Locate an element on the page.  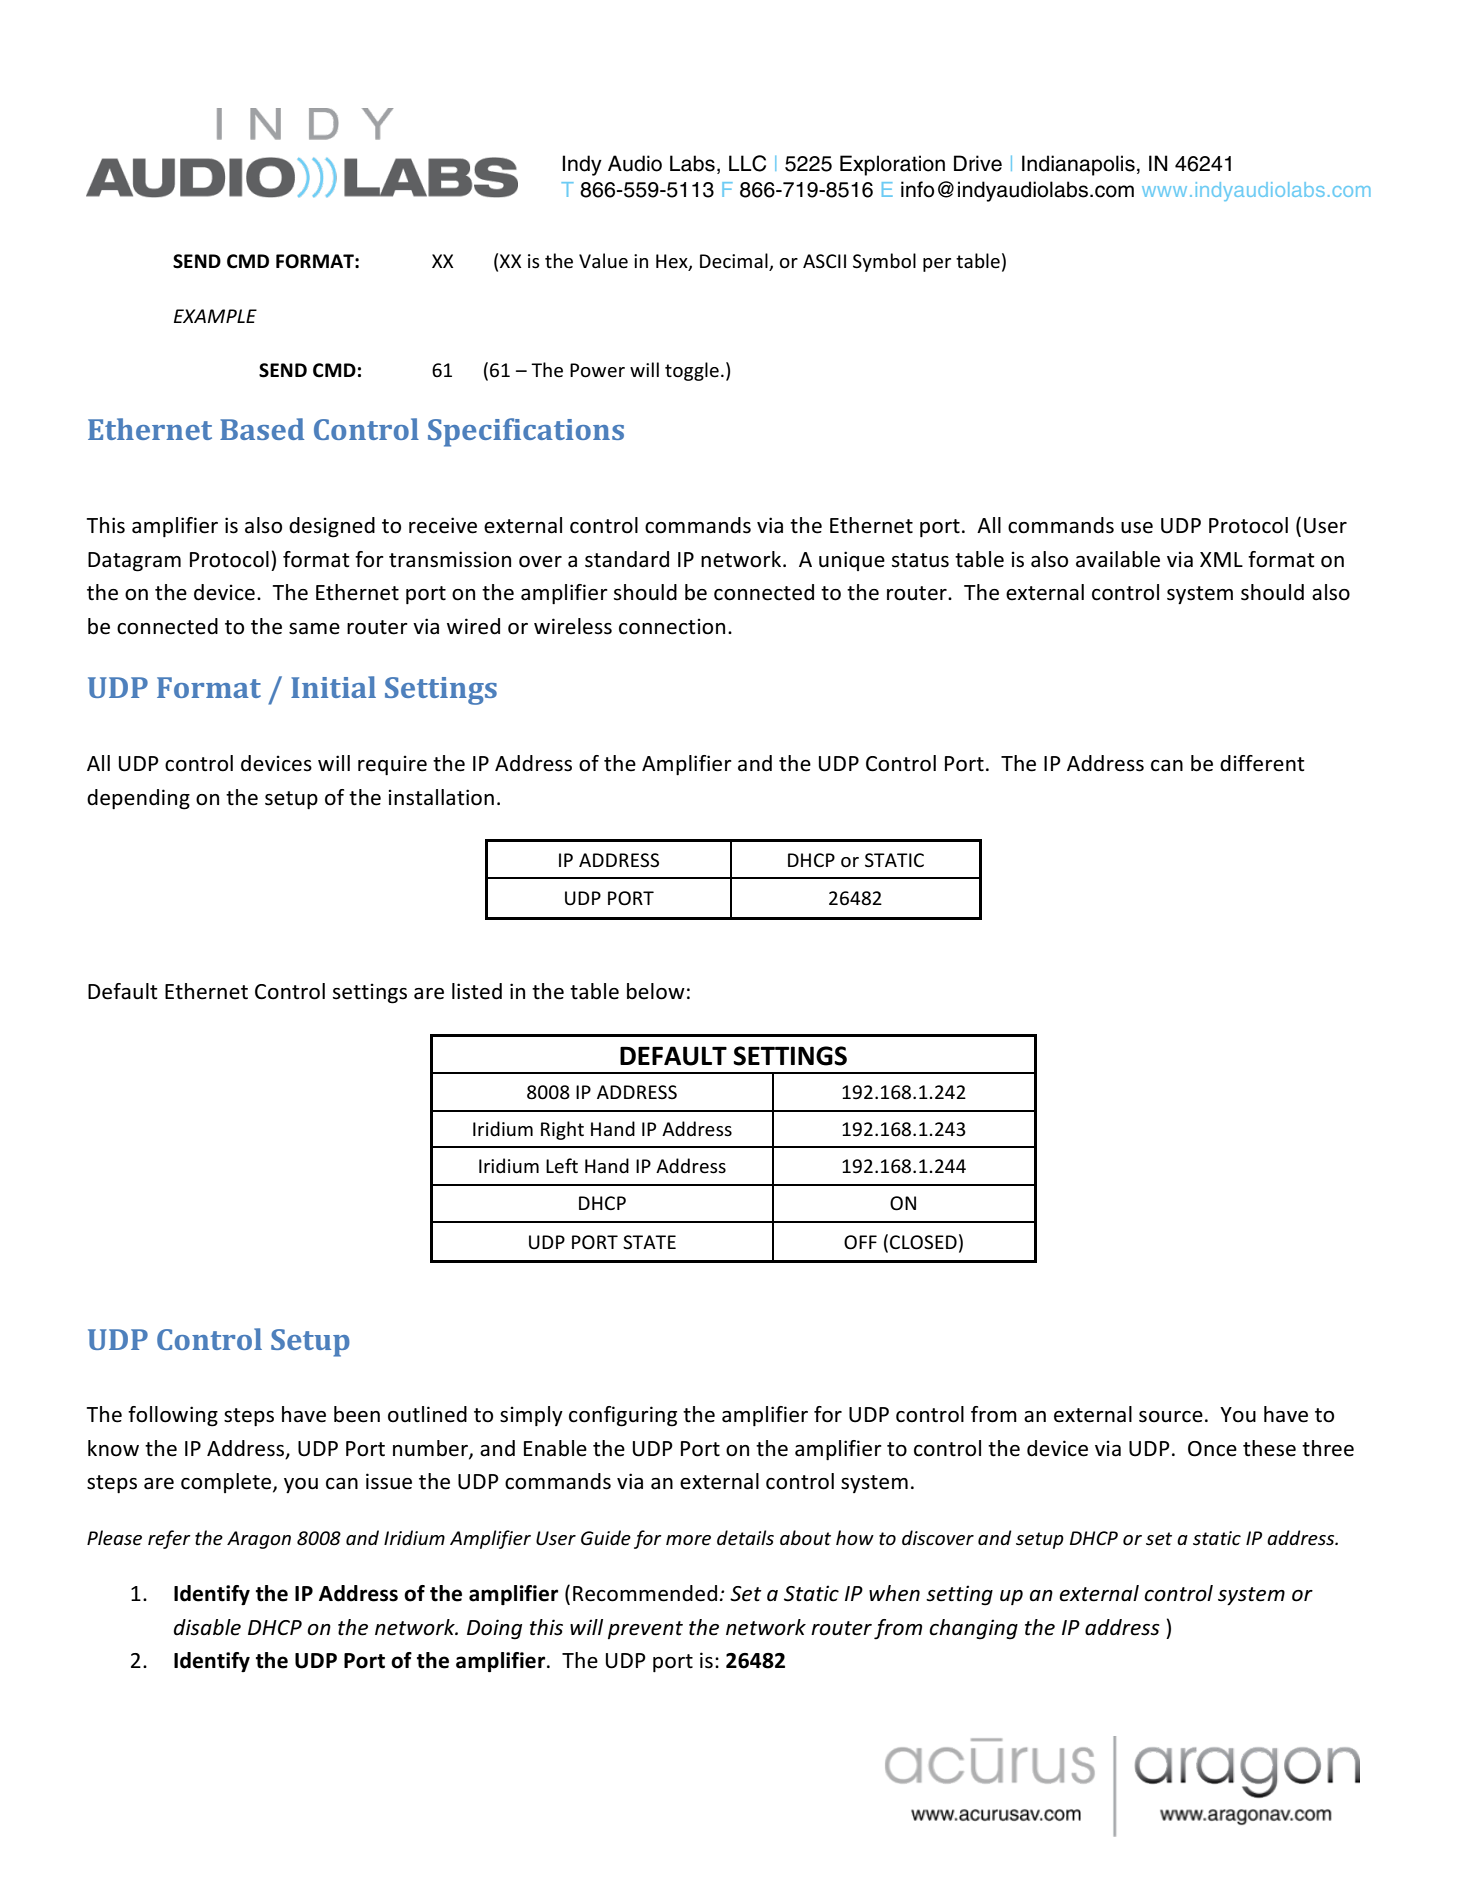
changing is located at coordinates (973, 1629).
